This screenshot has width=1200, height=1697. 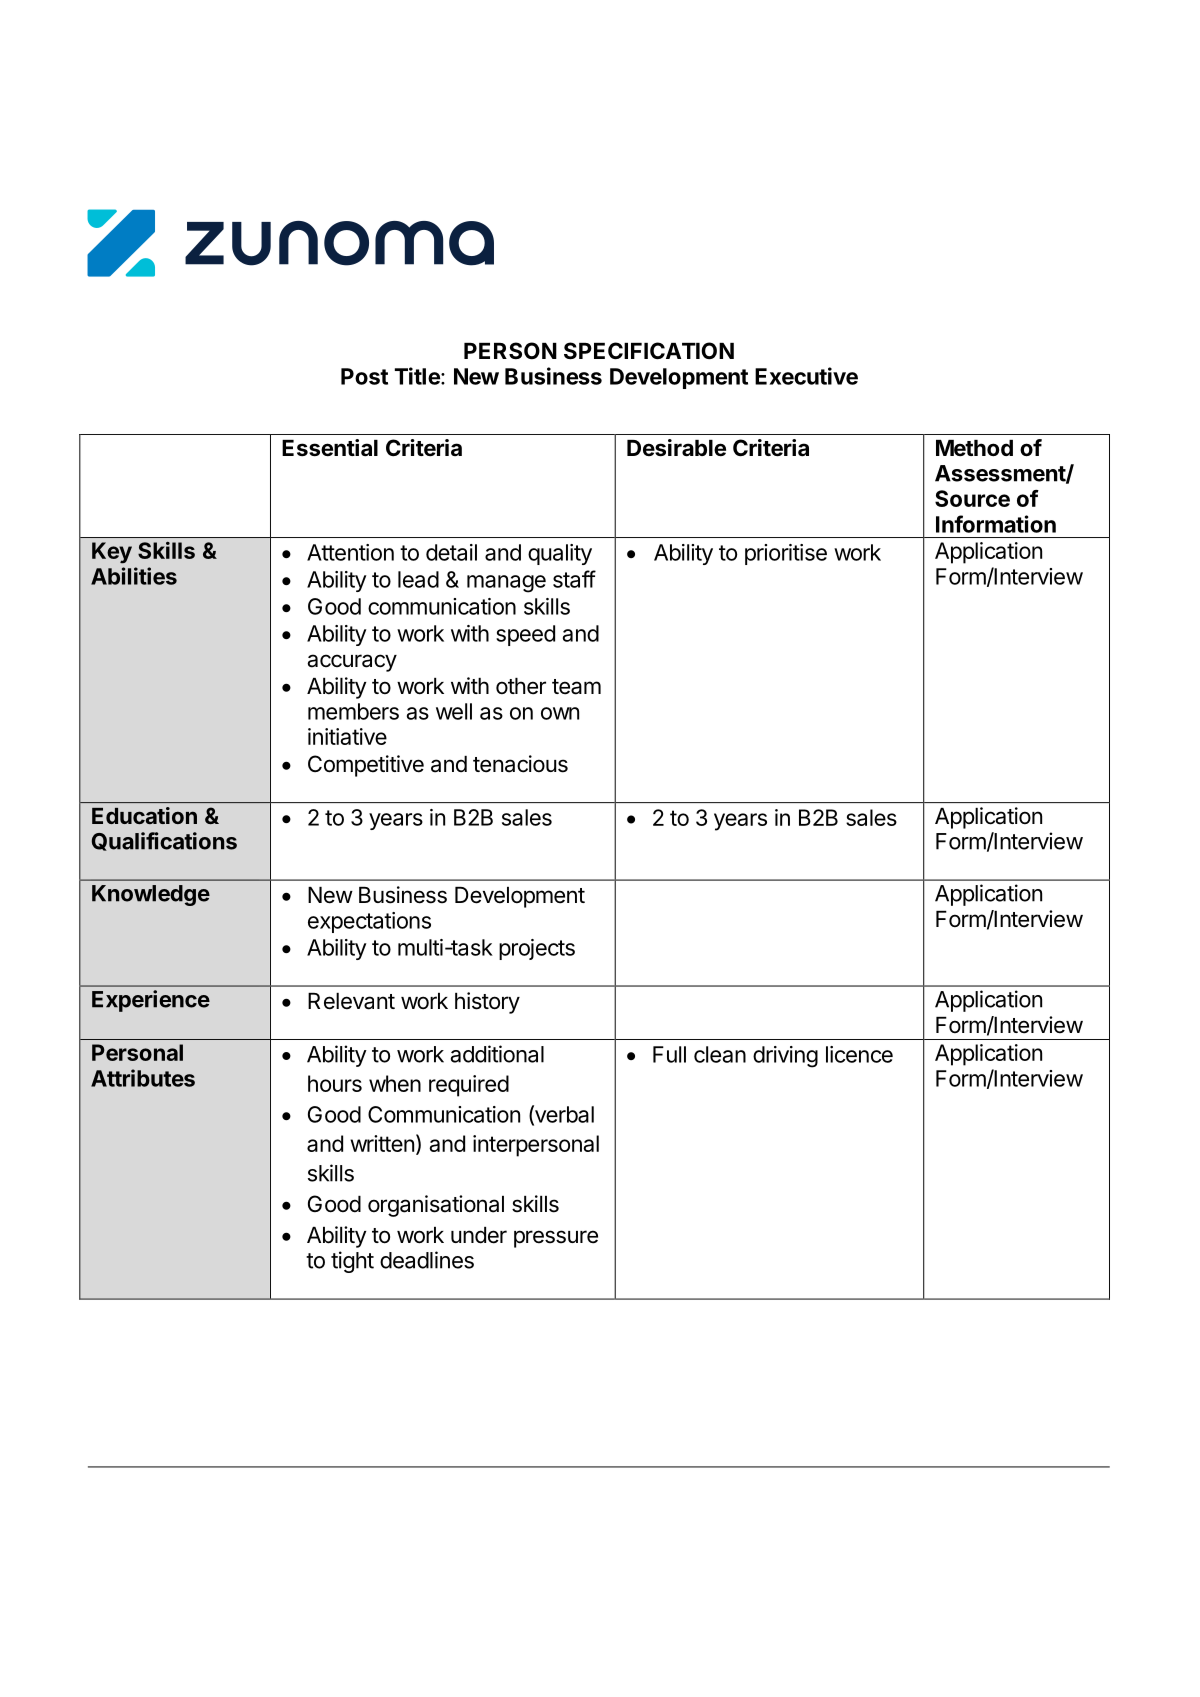 What do you see at coordinates (144, 815) in the screenshot?
I see `Education` at bounding box center [144, 815].
